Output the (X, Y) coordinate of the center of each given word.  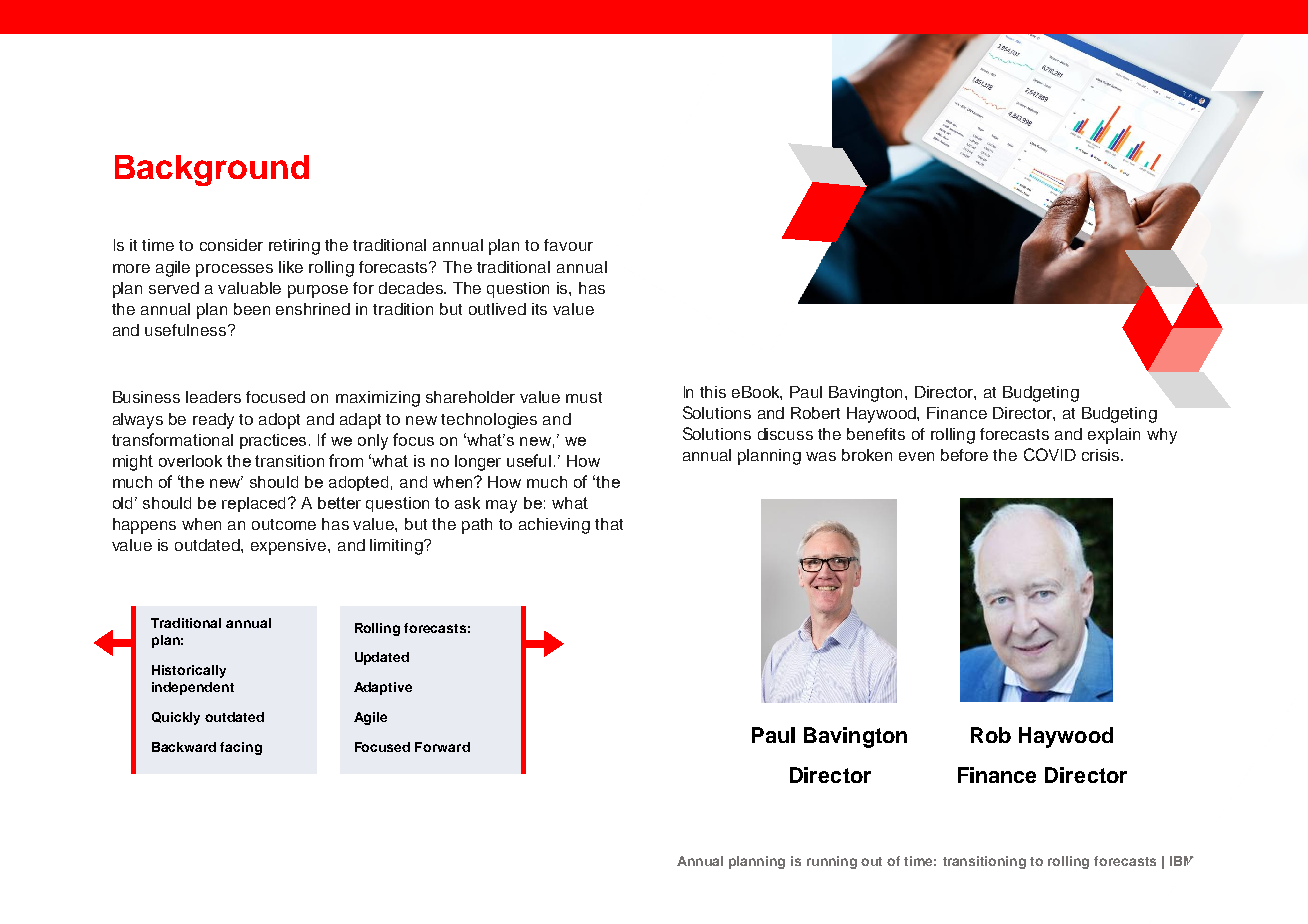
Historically (189, 671)
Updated (382, 658)
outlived (497, 309)
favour (568, 245)
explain (1114, 436)
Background (212, 170)
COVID (1050, 454)
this (713, 392)
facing (241, 748)
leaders (213, 397)
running (832, 862)
